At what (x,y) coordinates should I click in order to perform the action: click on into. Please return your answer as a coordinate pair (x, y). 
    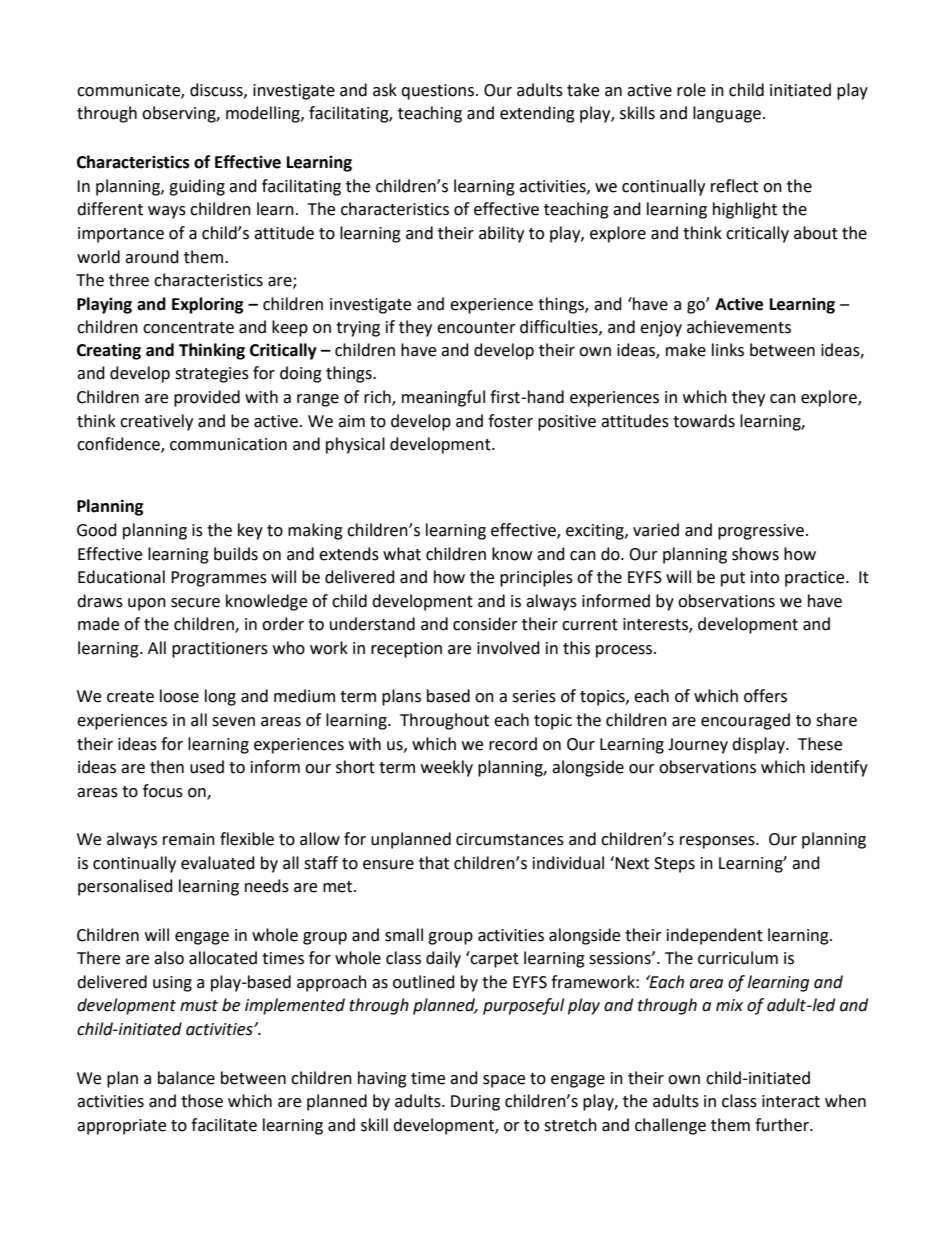
    Looking at the image, I should click on (765, 577).
